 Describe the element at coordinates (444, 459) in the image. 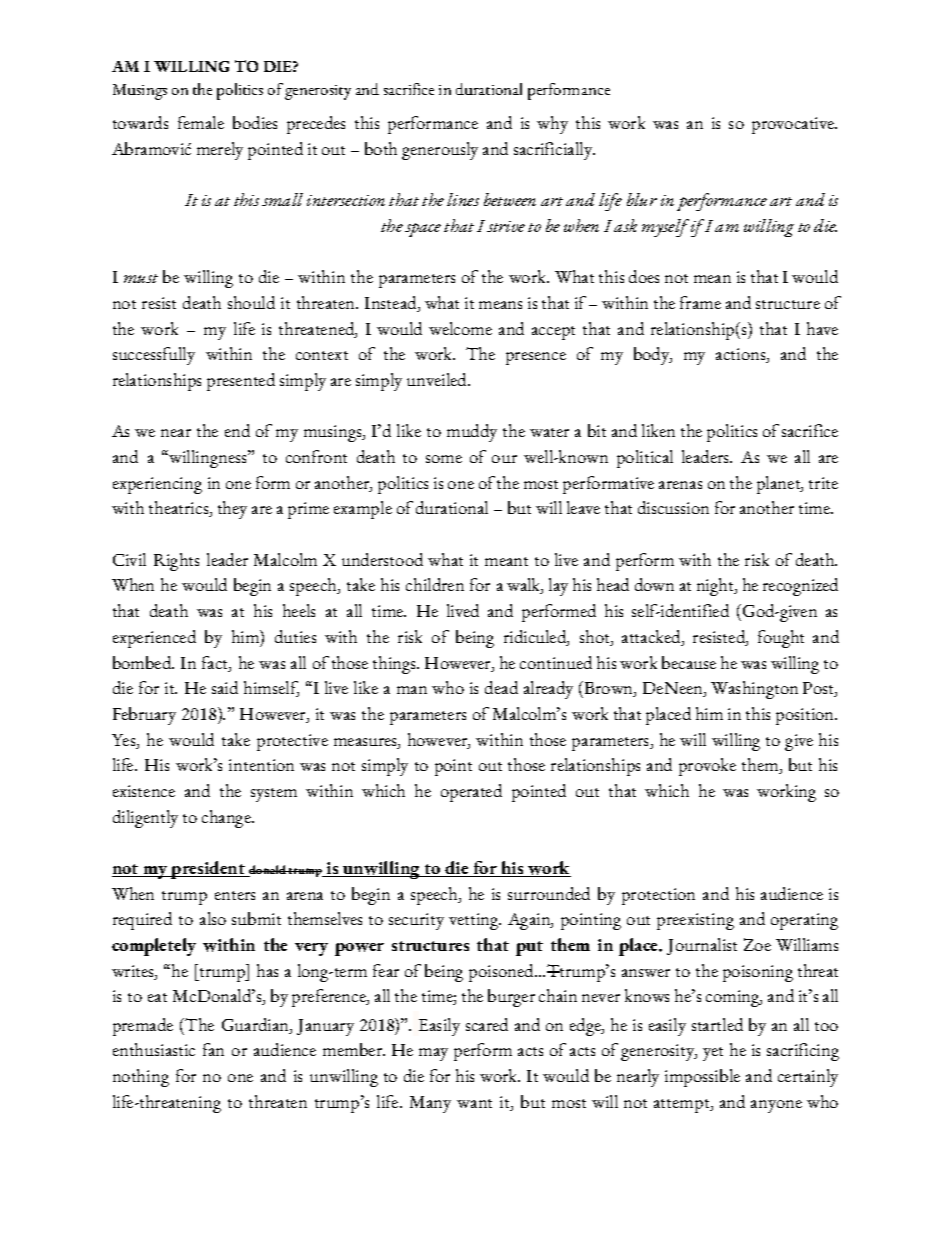

I see `some` at that location.
